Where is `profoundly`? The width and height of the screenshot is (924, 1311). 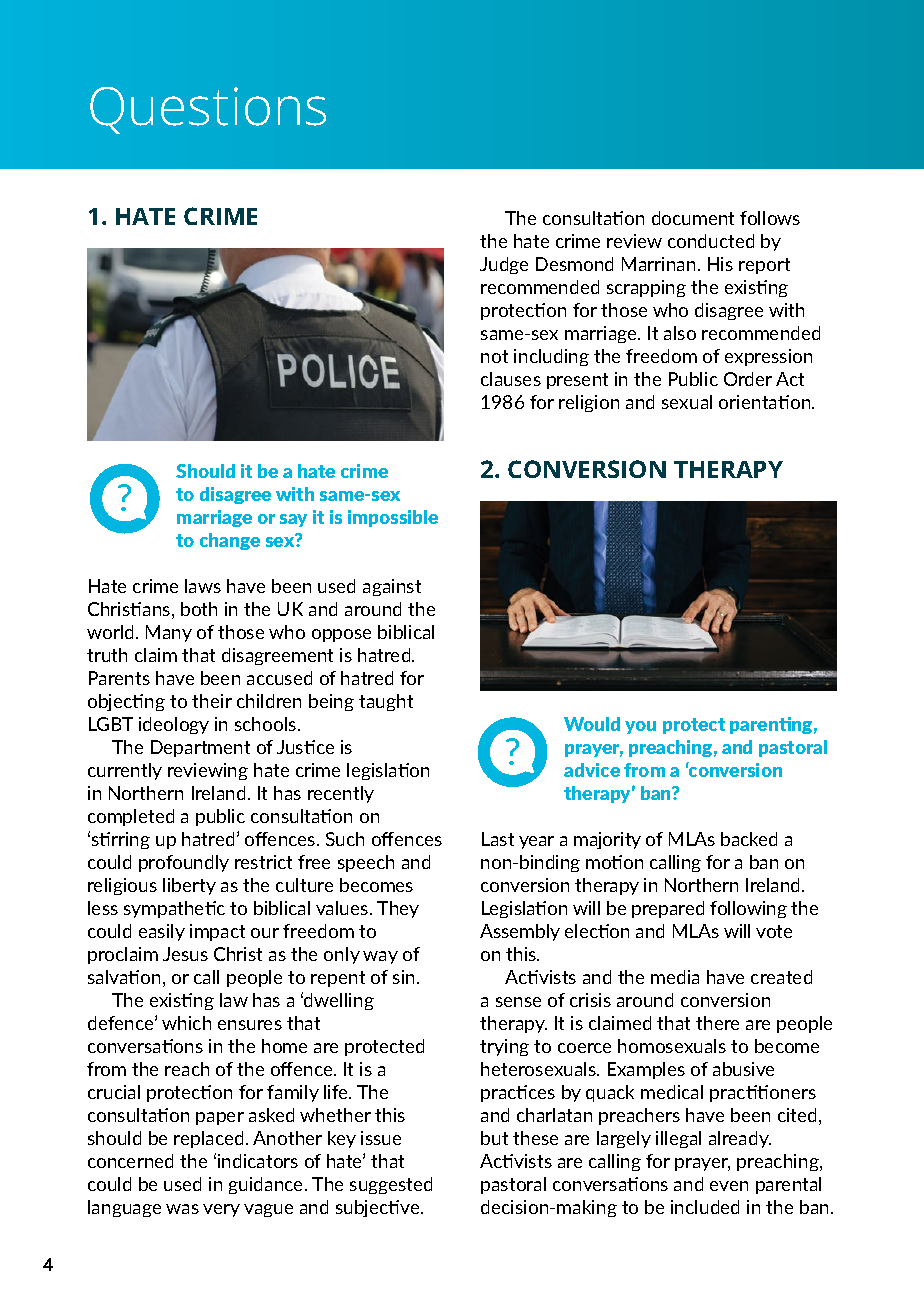 profoundly is located at coordinates (184, 863).
